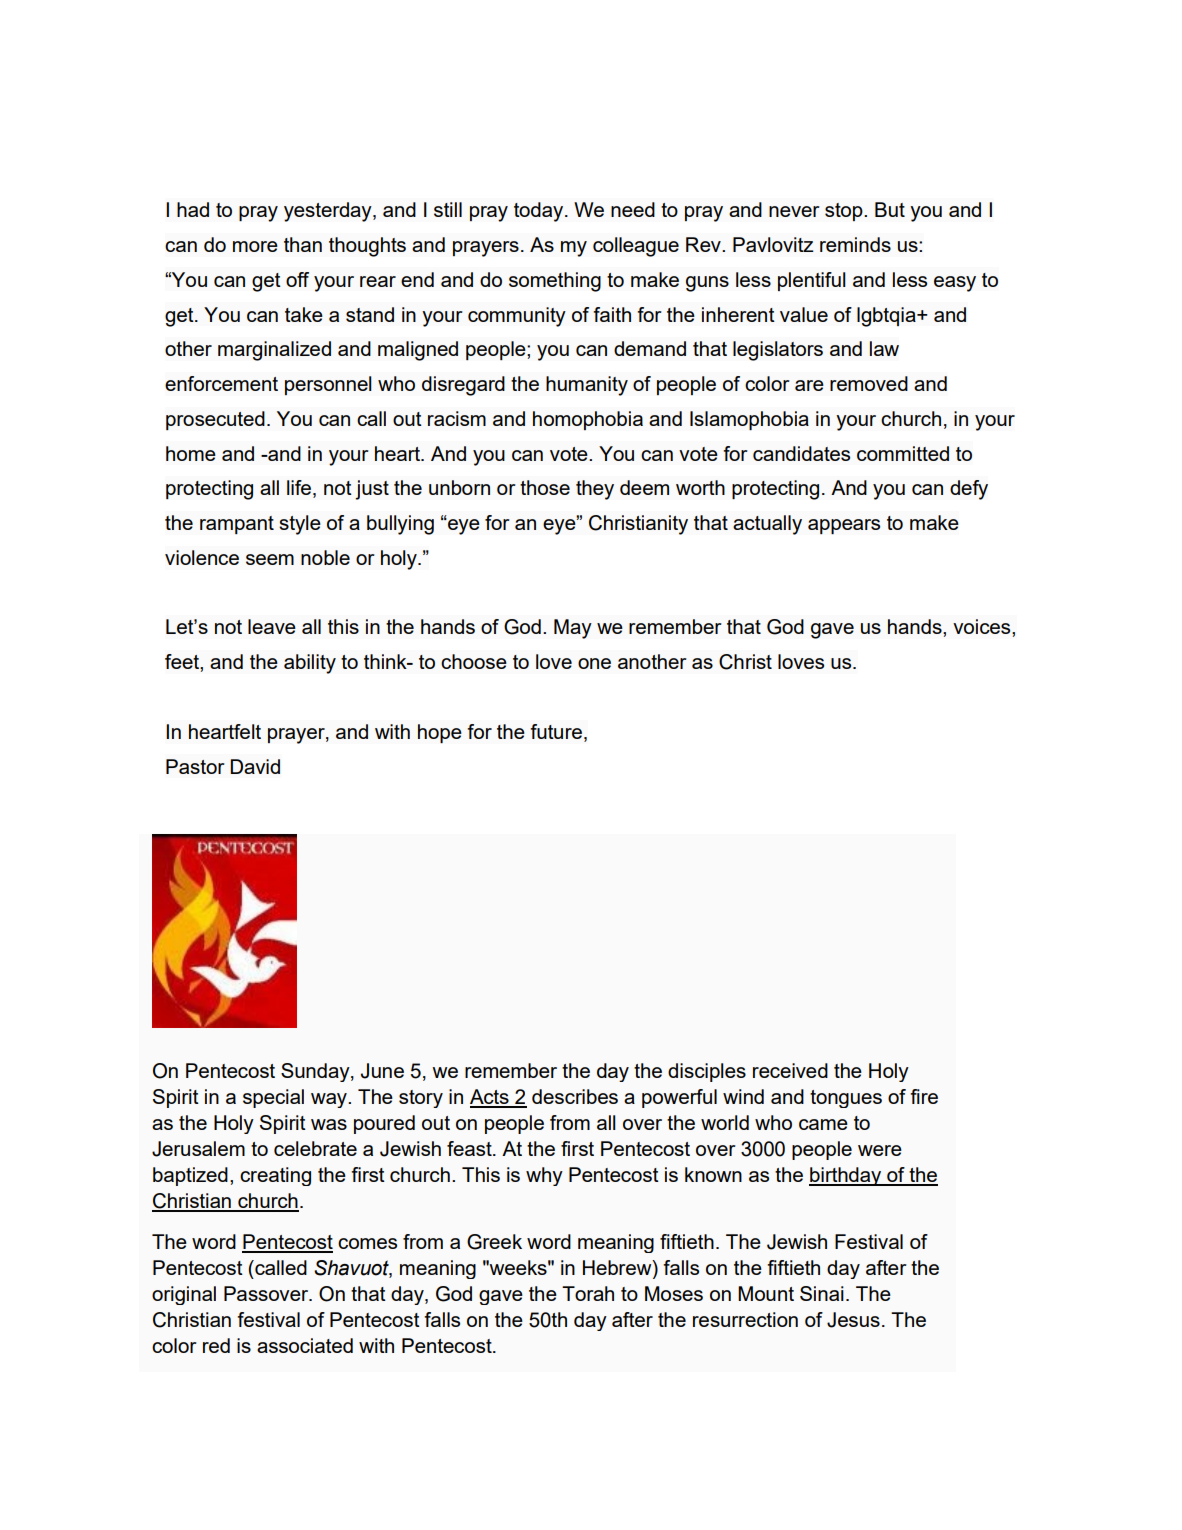  What do you see at coordinates (305, 1345) in the image?
I see `associated` at bounding box center [305, 1345].
